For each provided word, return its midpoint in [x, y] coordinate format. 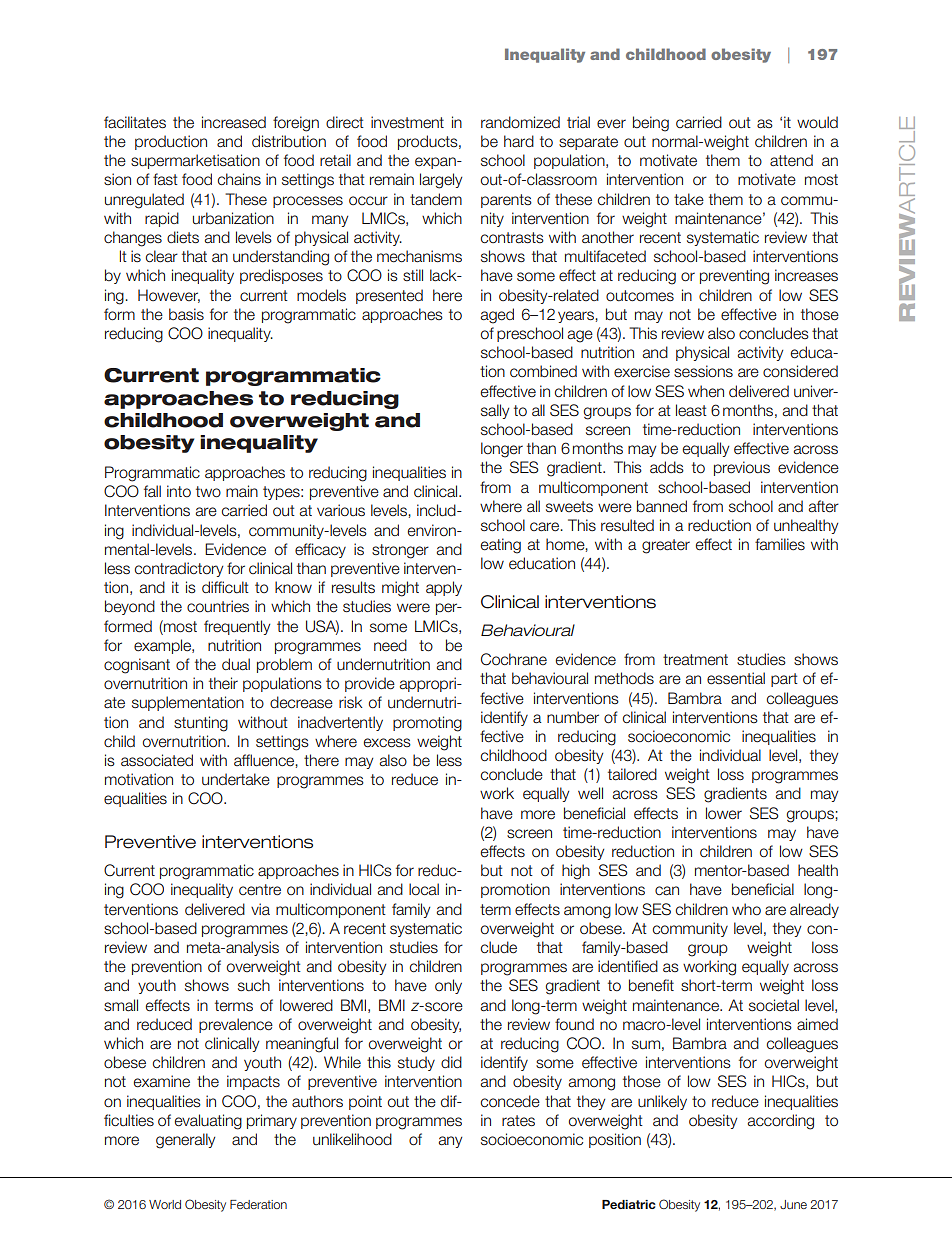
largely [441, 181]
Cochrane [514, 659]
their [223, 683]
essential [736, 678]
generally [185, 1141]
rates [518, 1121]
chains [239, 179]
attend [791, 160]
